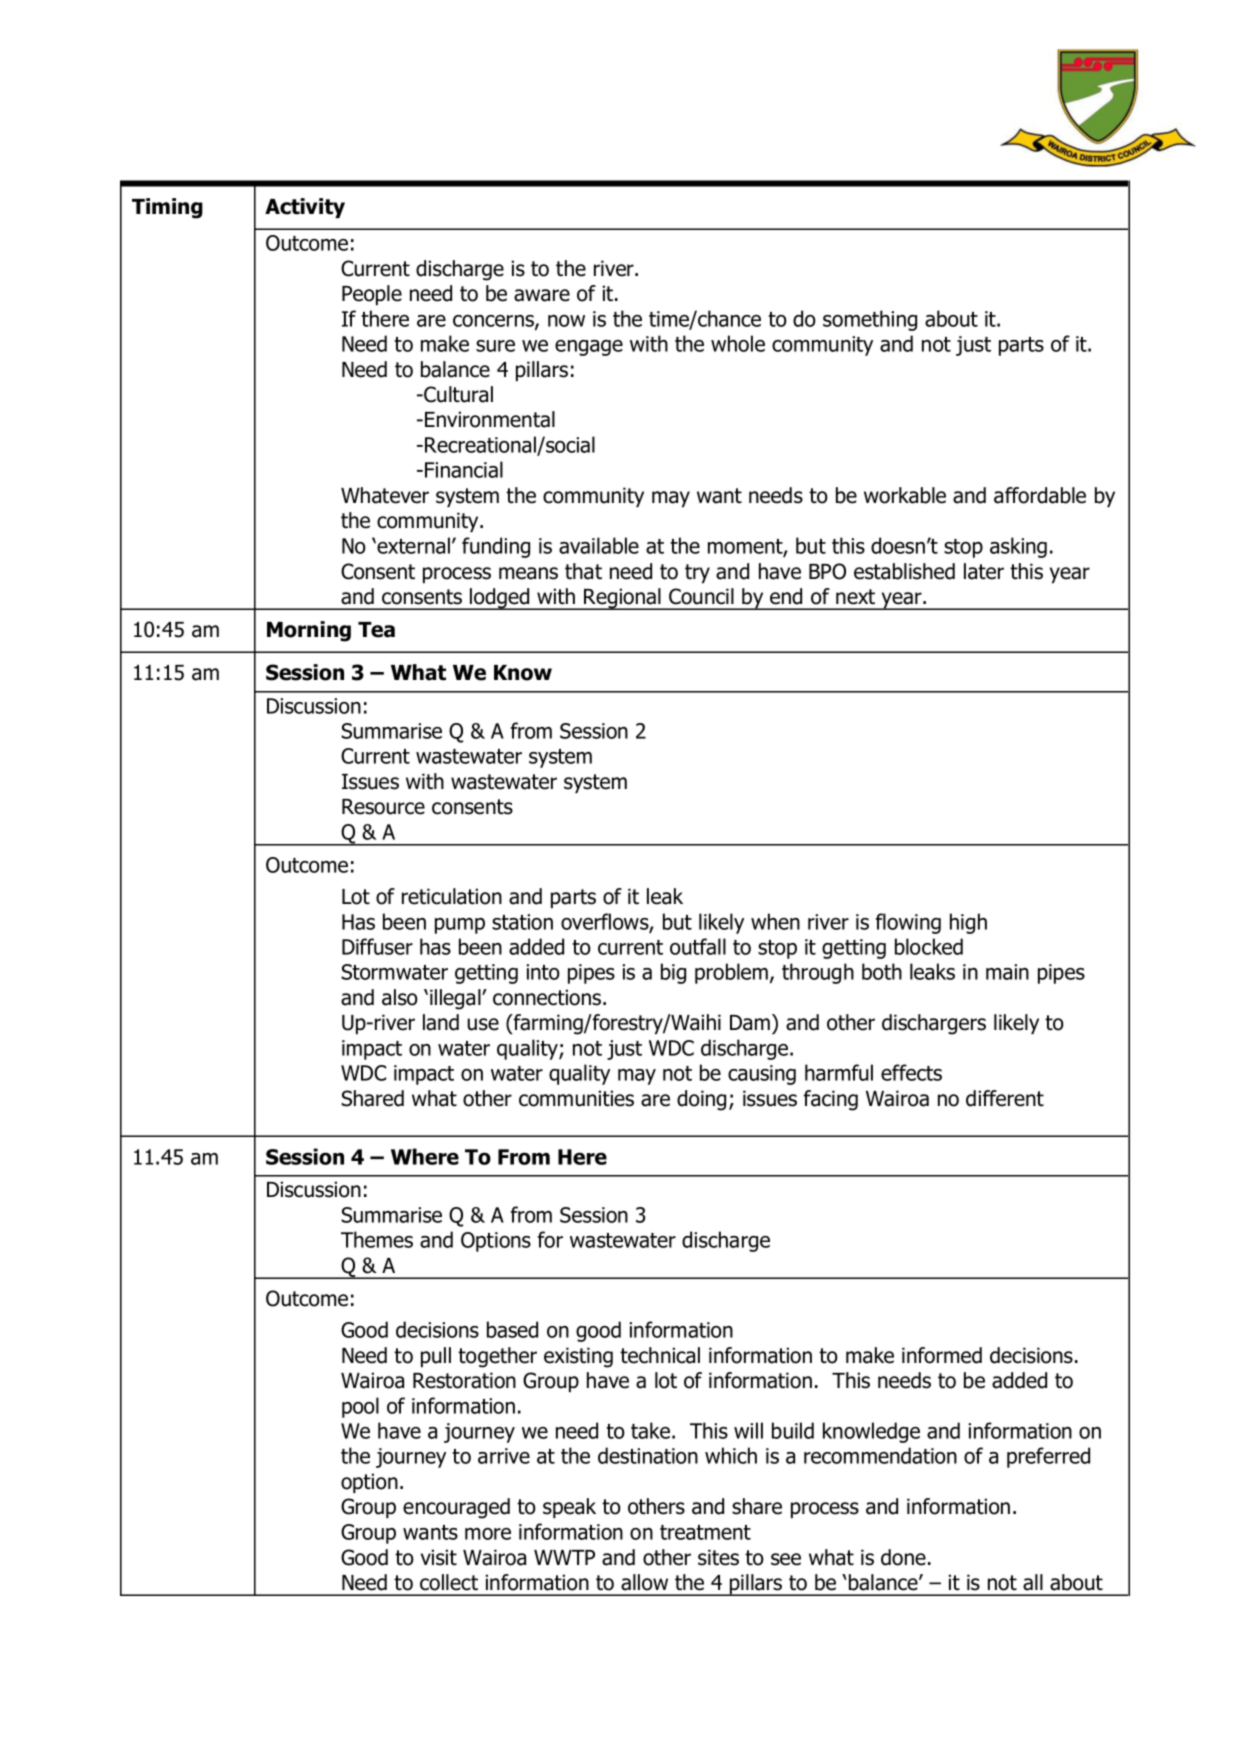 This screenshot has width=1245, height=1760. Describe the element at coordinates (870, 320) in the screenshot. I see `something` at that location.
